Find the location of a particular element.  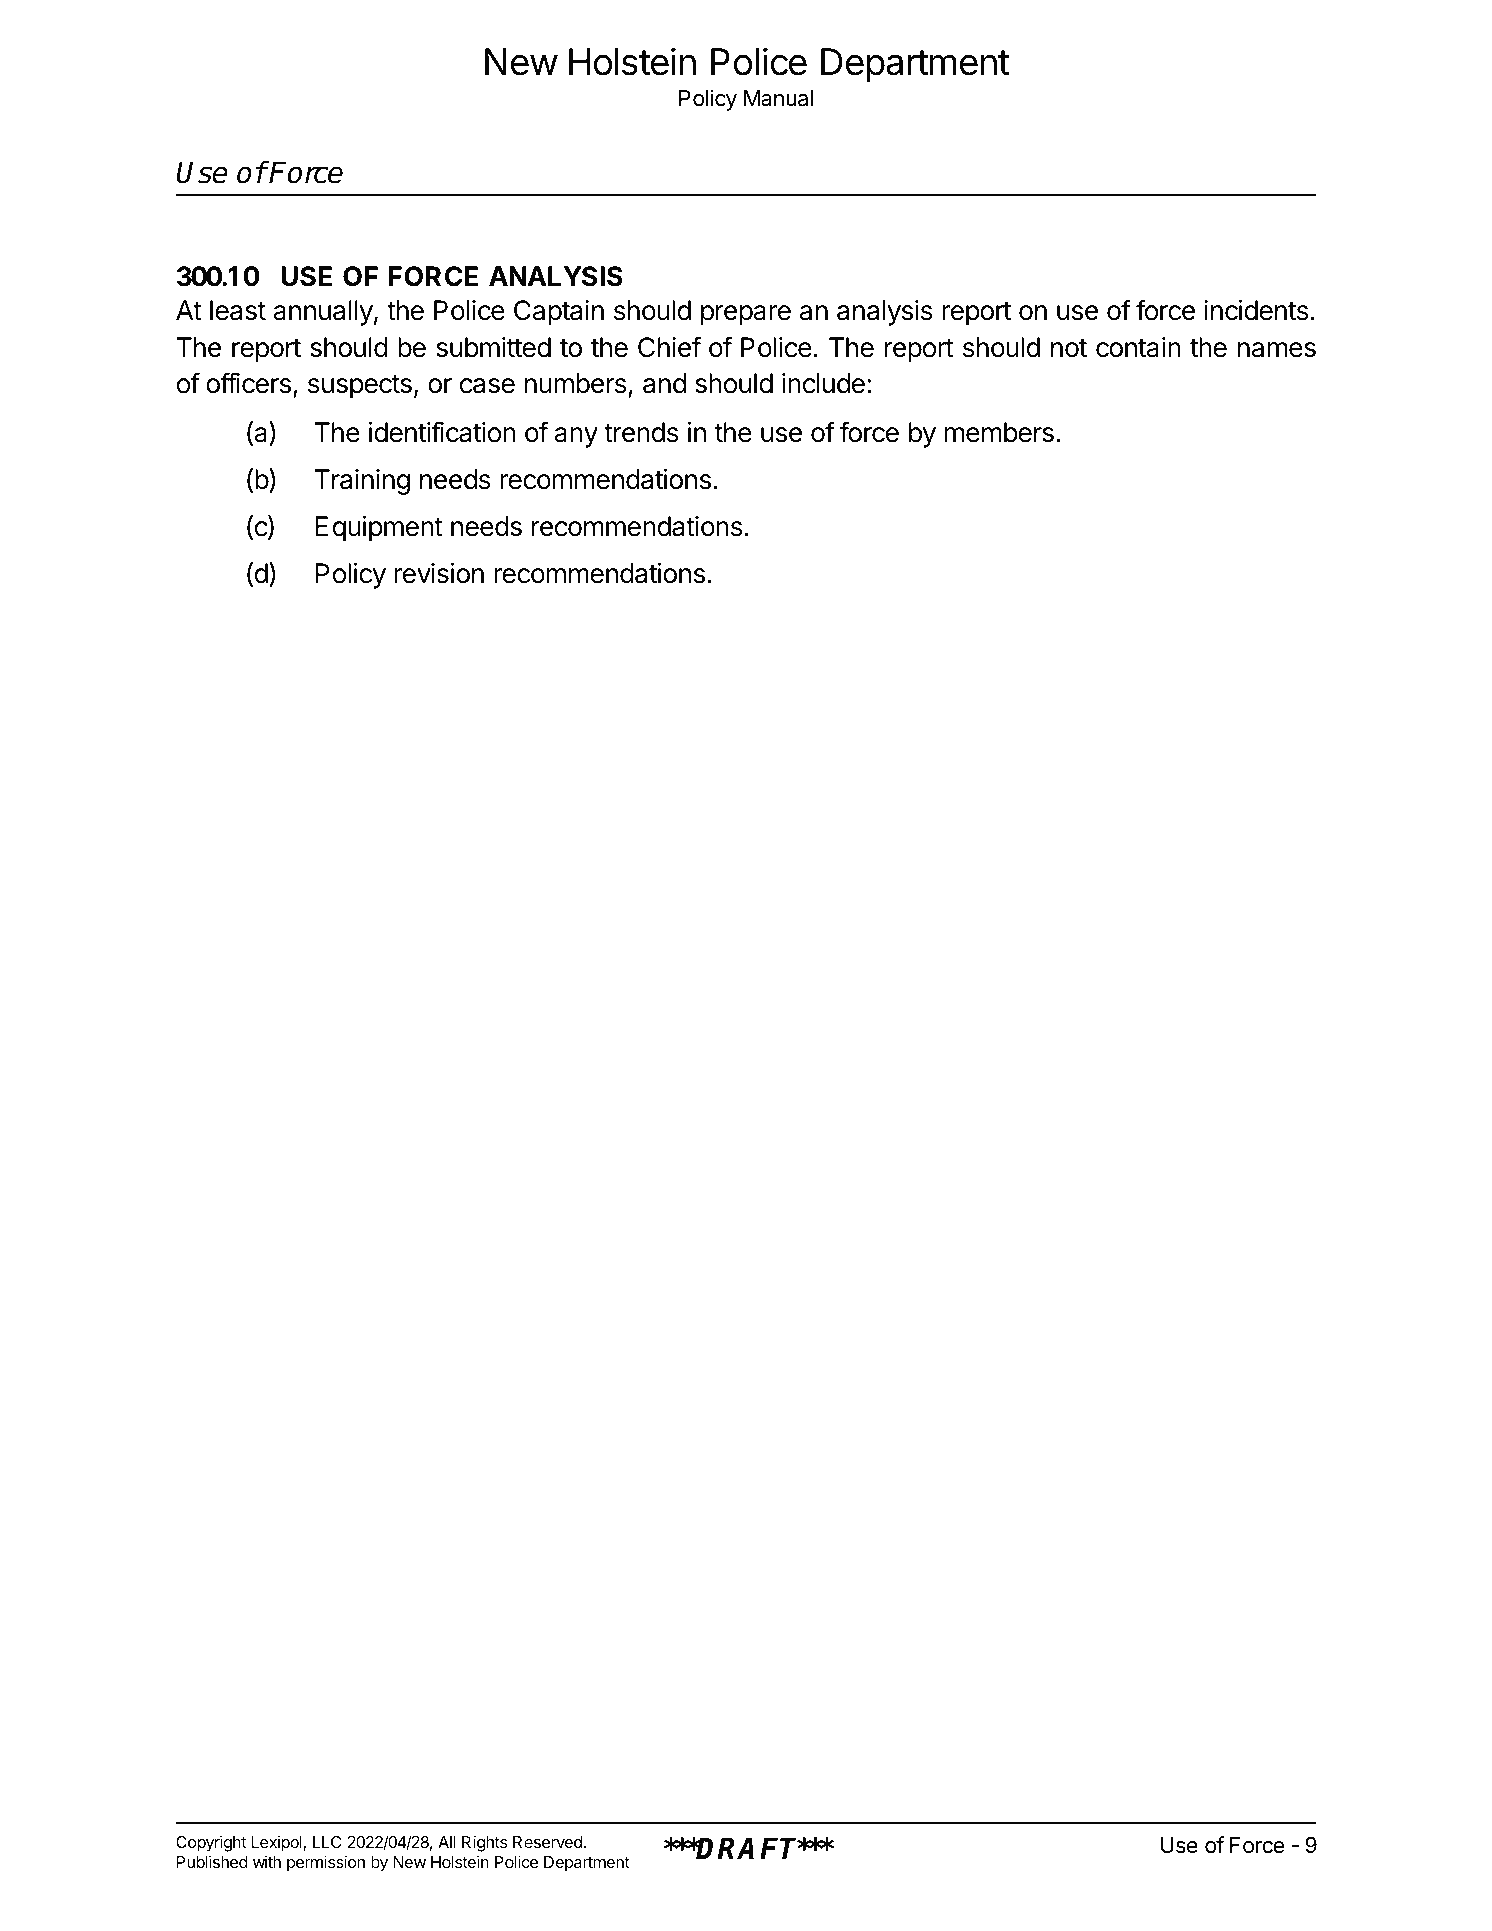

trends is located at coordinates (641, 432).
